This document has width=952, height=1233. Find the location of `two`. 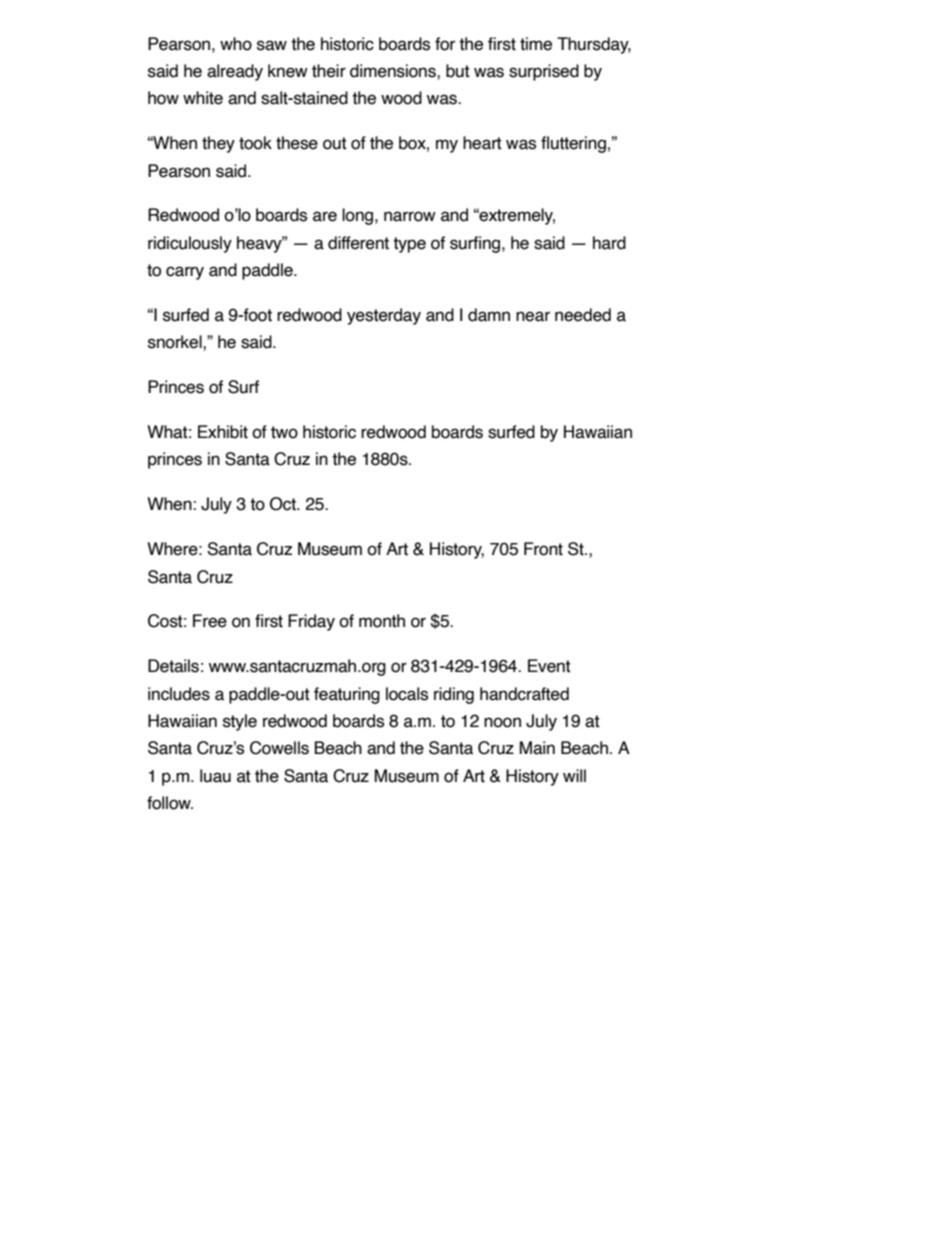

two is located at coordinates (284, 432).
